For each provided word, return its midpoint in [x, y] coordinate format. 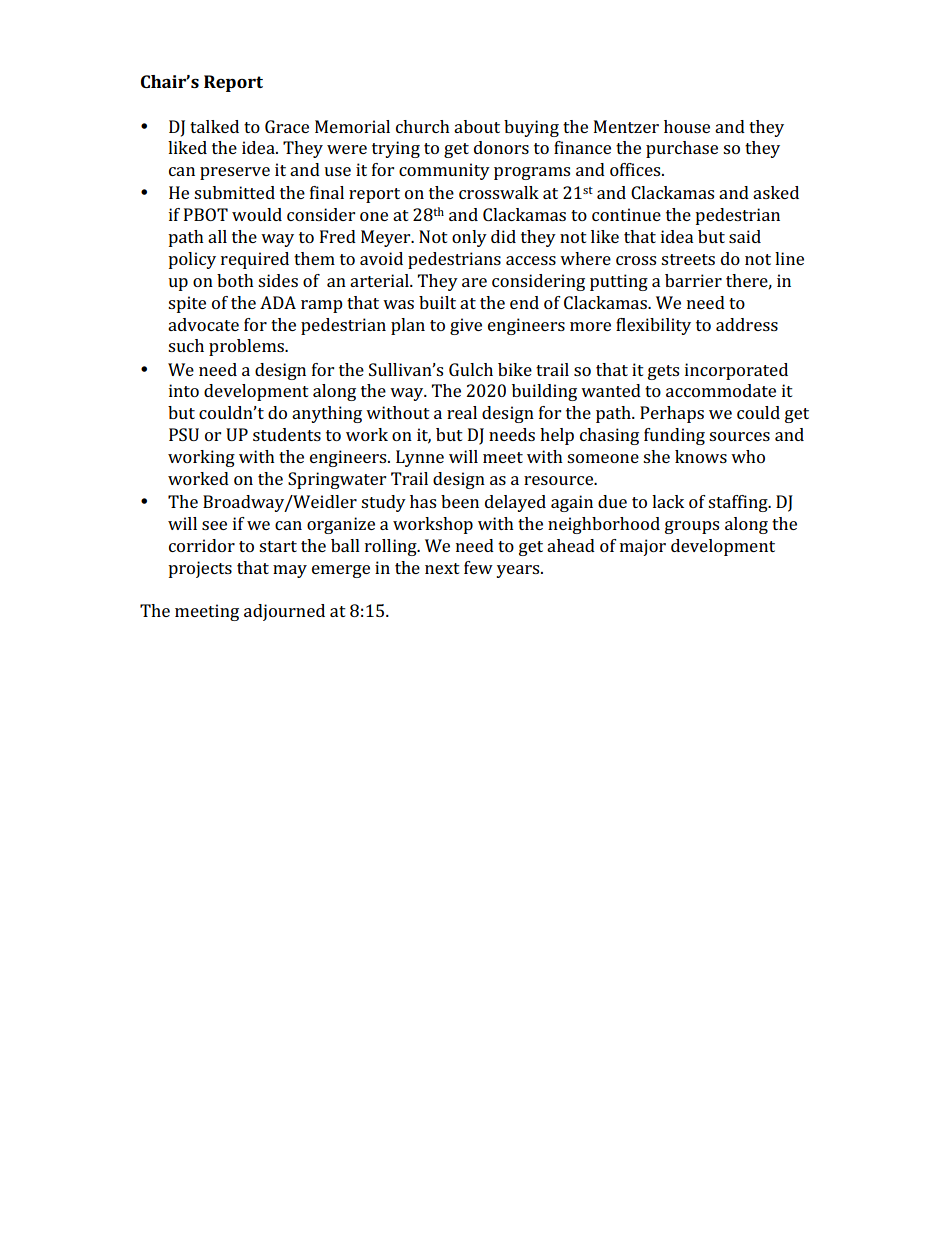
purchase [682, 149]
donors [501, 147]
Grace [287, 126]
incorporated [736, 371]
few [478, 567]
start [278, 546]
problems [247, 347]
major [643, 547]
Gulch [471, 369]
